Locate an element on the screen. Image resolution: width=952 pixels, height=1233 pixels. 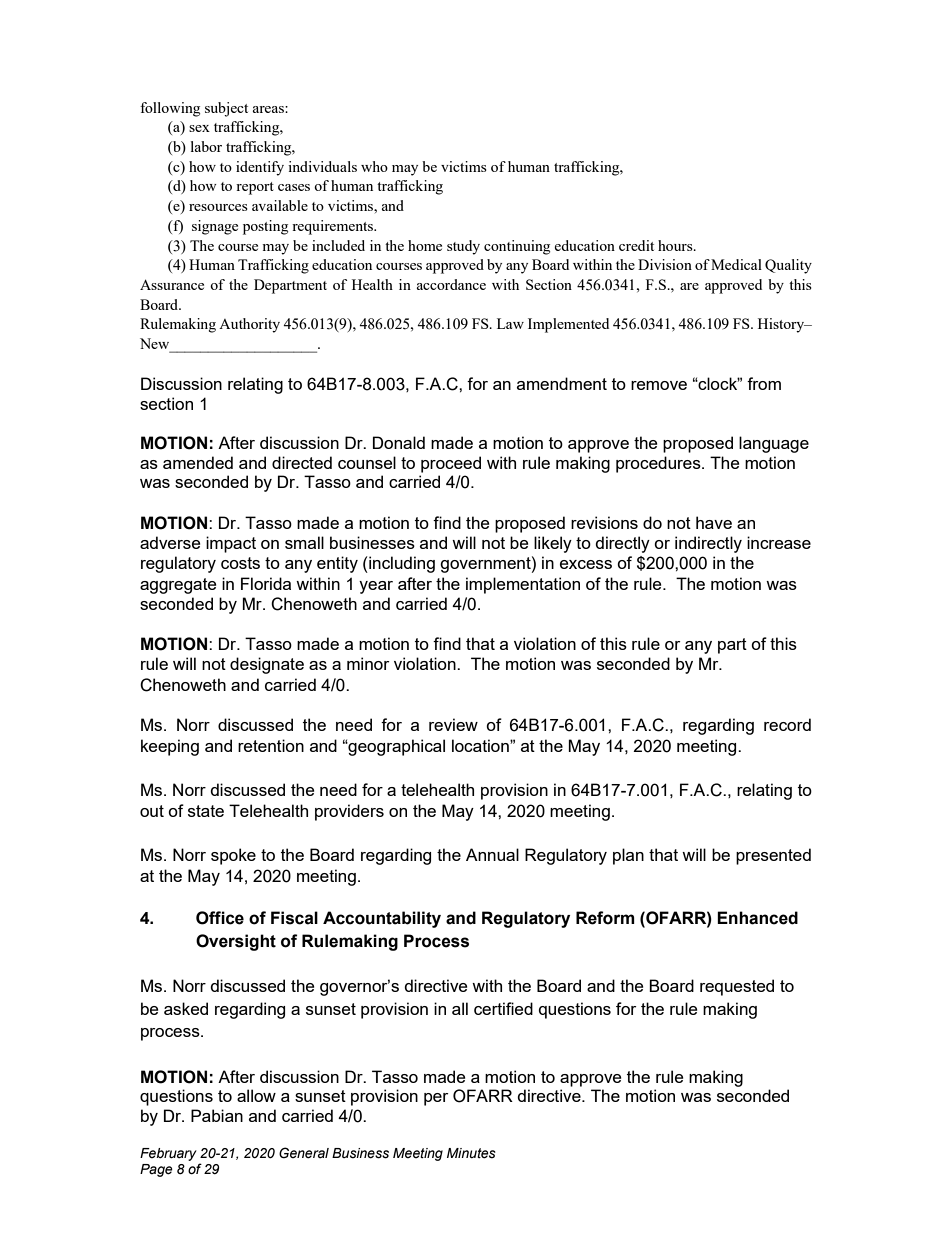
hours is located at coordinates (676, 245).
